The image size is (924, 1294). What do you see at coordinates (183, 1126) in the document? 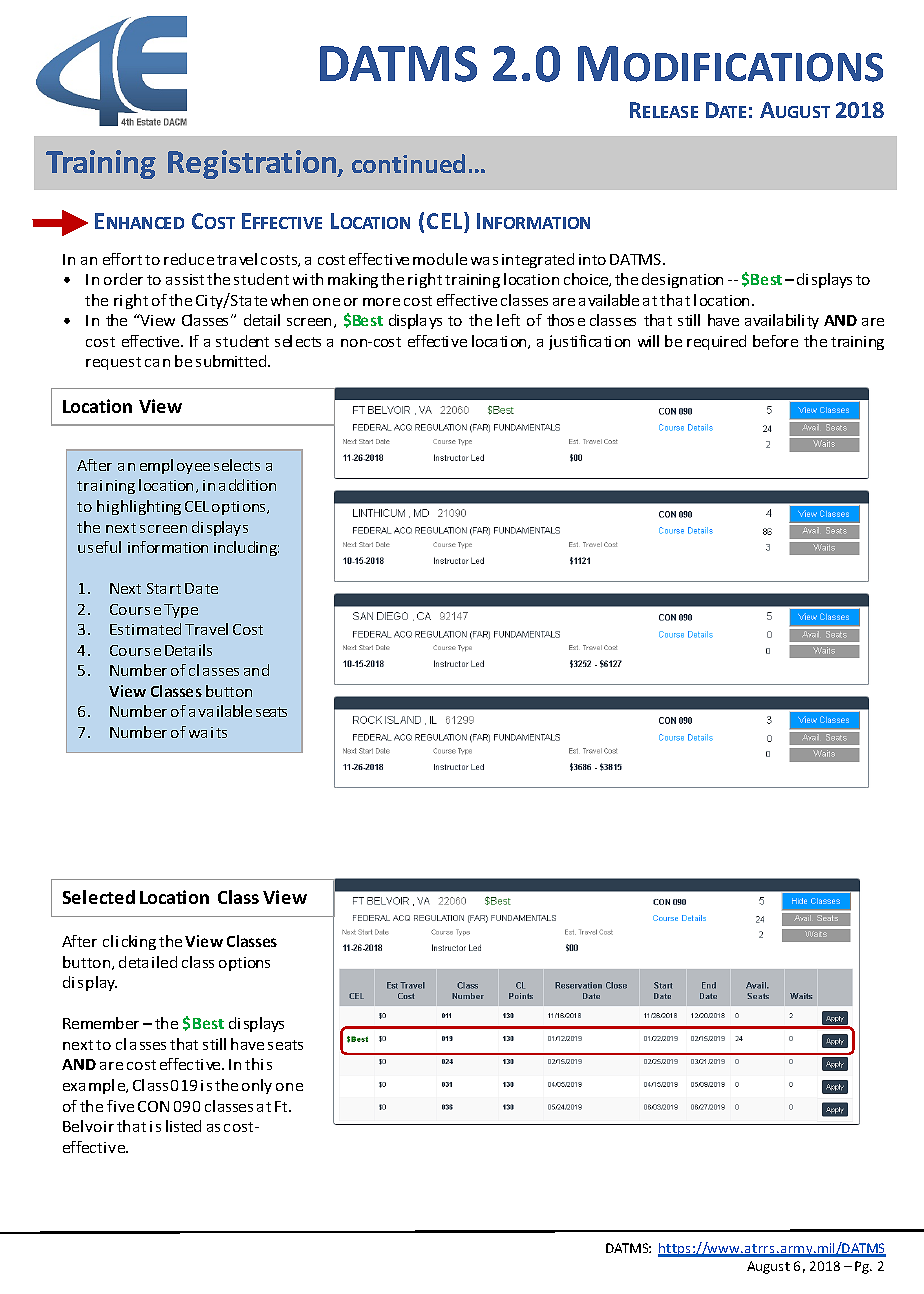
I see `listed` at bounding box center [183, 1126].
